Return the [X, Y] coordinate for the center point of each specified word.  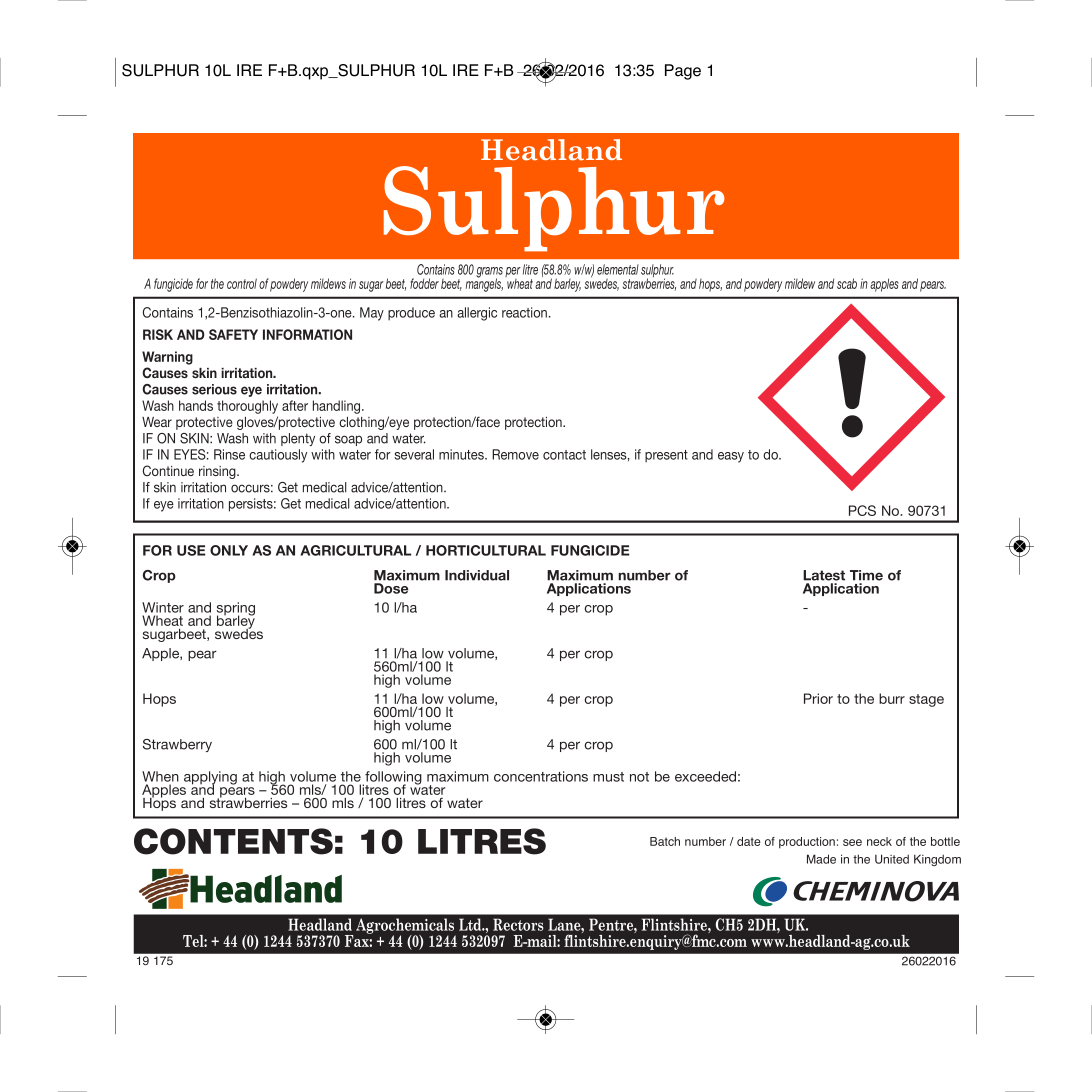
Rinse [229, 454]
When [160, 776]
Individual [477, 575]
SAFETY [233, 334]
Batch [665, 841]
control [242, 283]
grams [489, 273]
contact [564, 455]
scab [847, 283]
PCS [862, 510]
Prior [818, 698]
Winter [163, 607]
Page [683, 72]
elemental [618, 269]
